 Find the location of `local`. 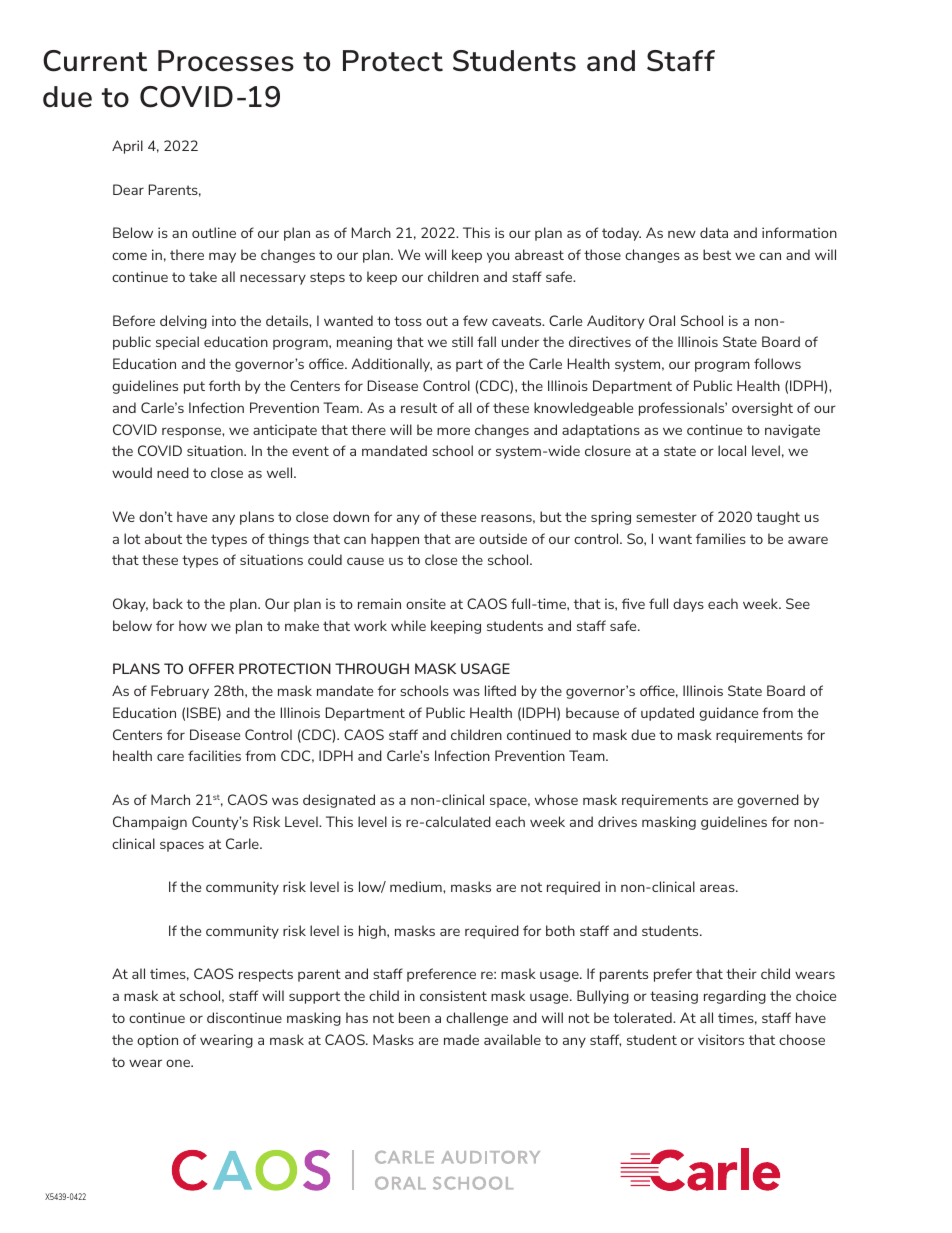

local is located at coordinates (732, 450).
